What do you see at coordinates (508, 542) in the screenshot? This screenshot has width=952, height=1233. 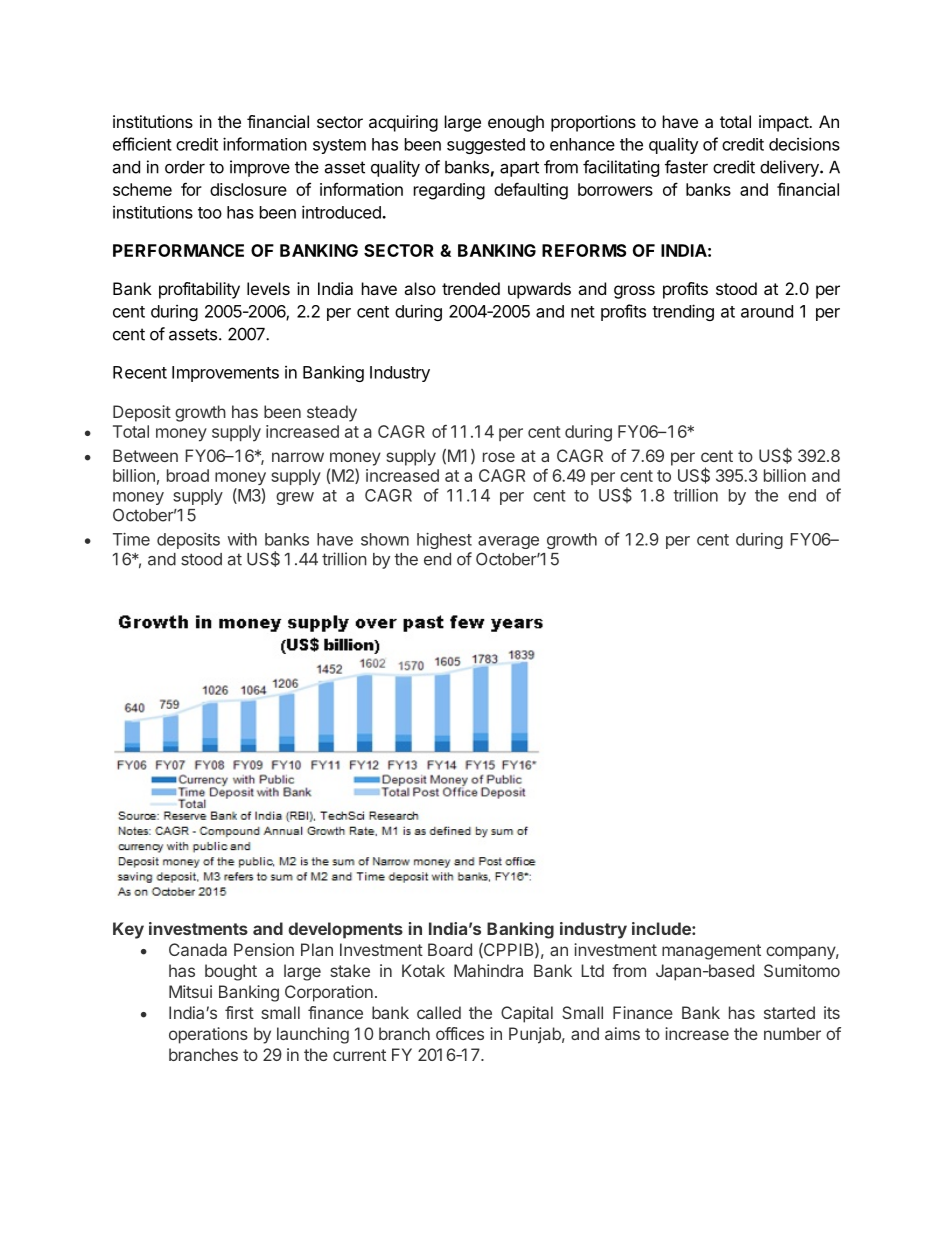 I see `average` at bounding box center [508, 542].
